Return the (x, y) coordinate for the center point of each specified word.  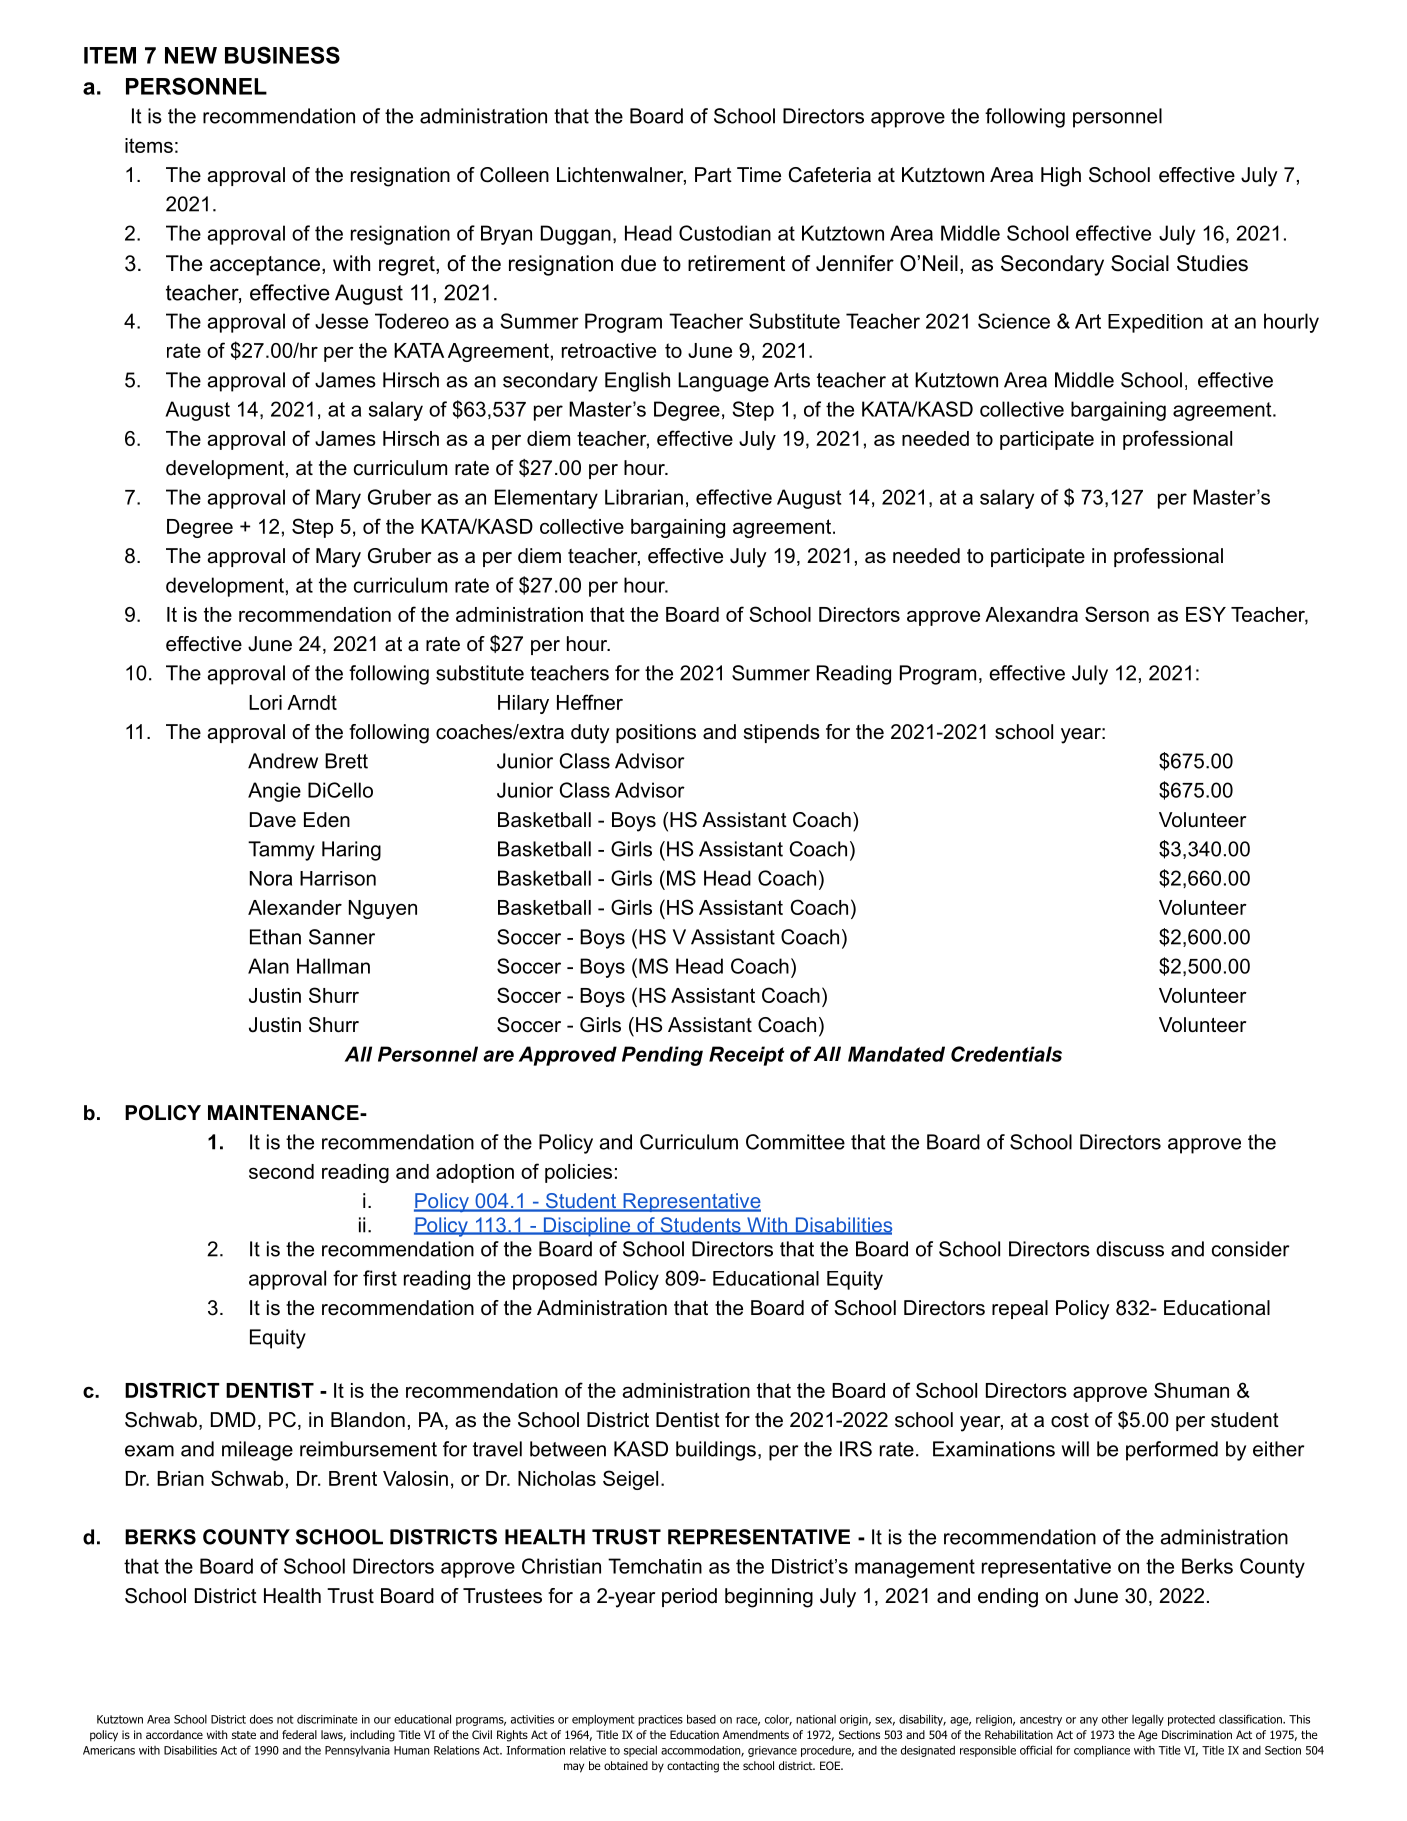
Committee (795, 1142)
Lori (265, 702)
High (1061, 177)
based (701, 1719)
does (261, 1719)
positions (656, 733)
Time (759, 175)
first (380, 1278)
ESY (1206, 614)
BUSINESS (282, 55)
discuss (1130, 1249)
